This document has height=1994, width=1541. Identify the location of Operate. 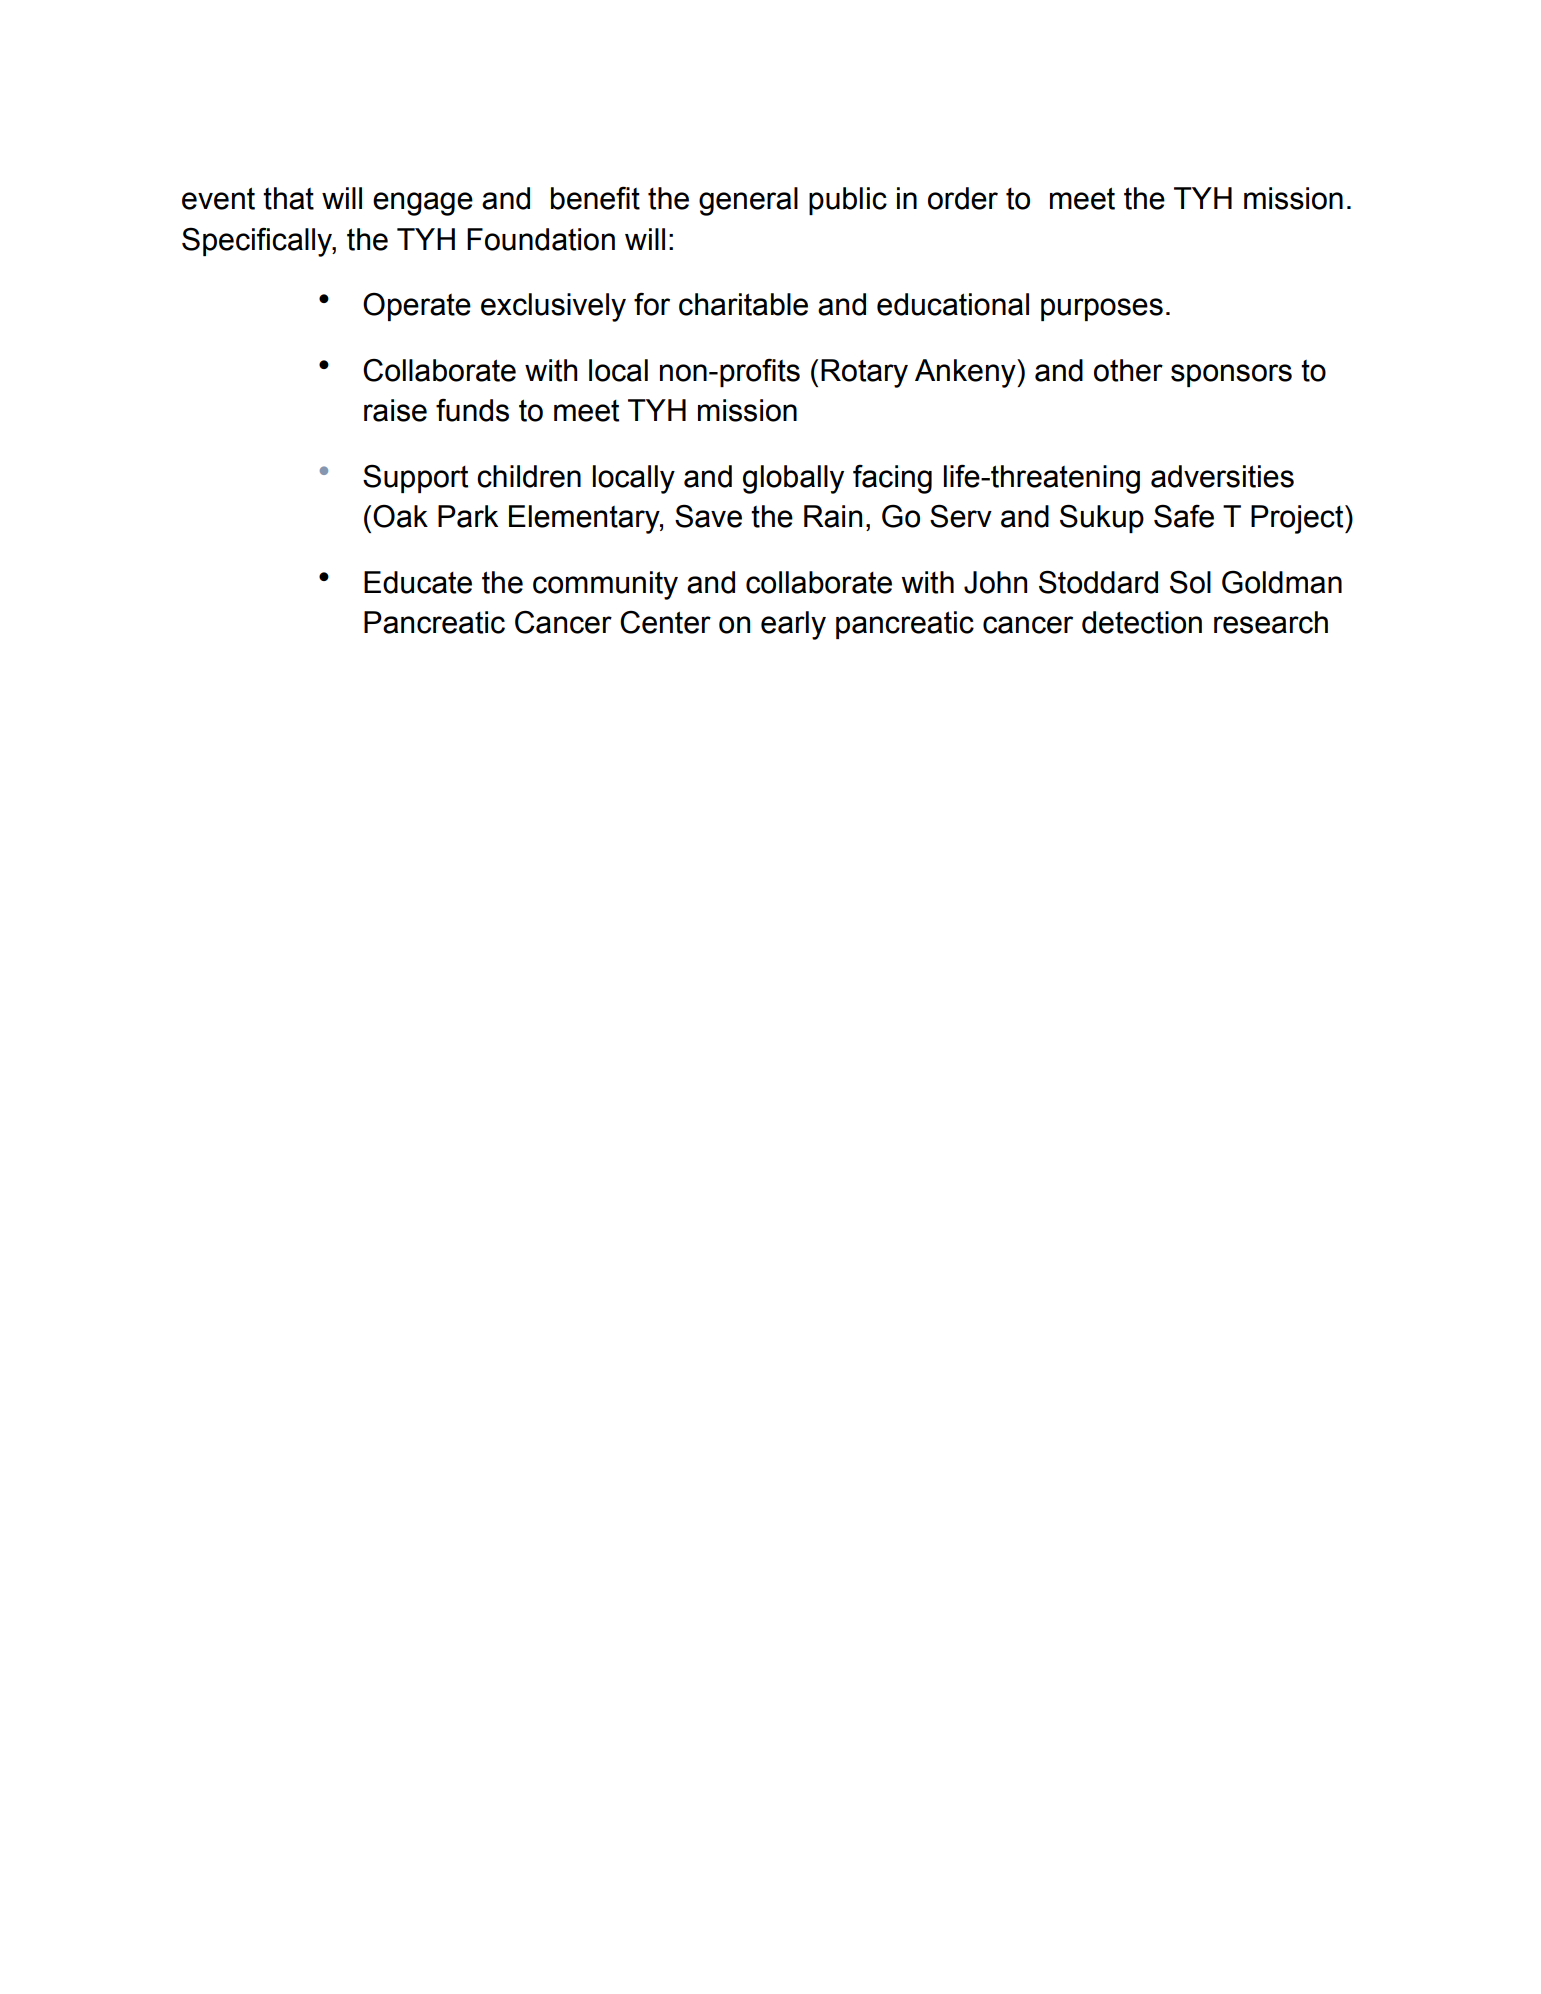
(417, 307).
